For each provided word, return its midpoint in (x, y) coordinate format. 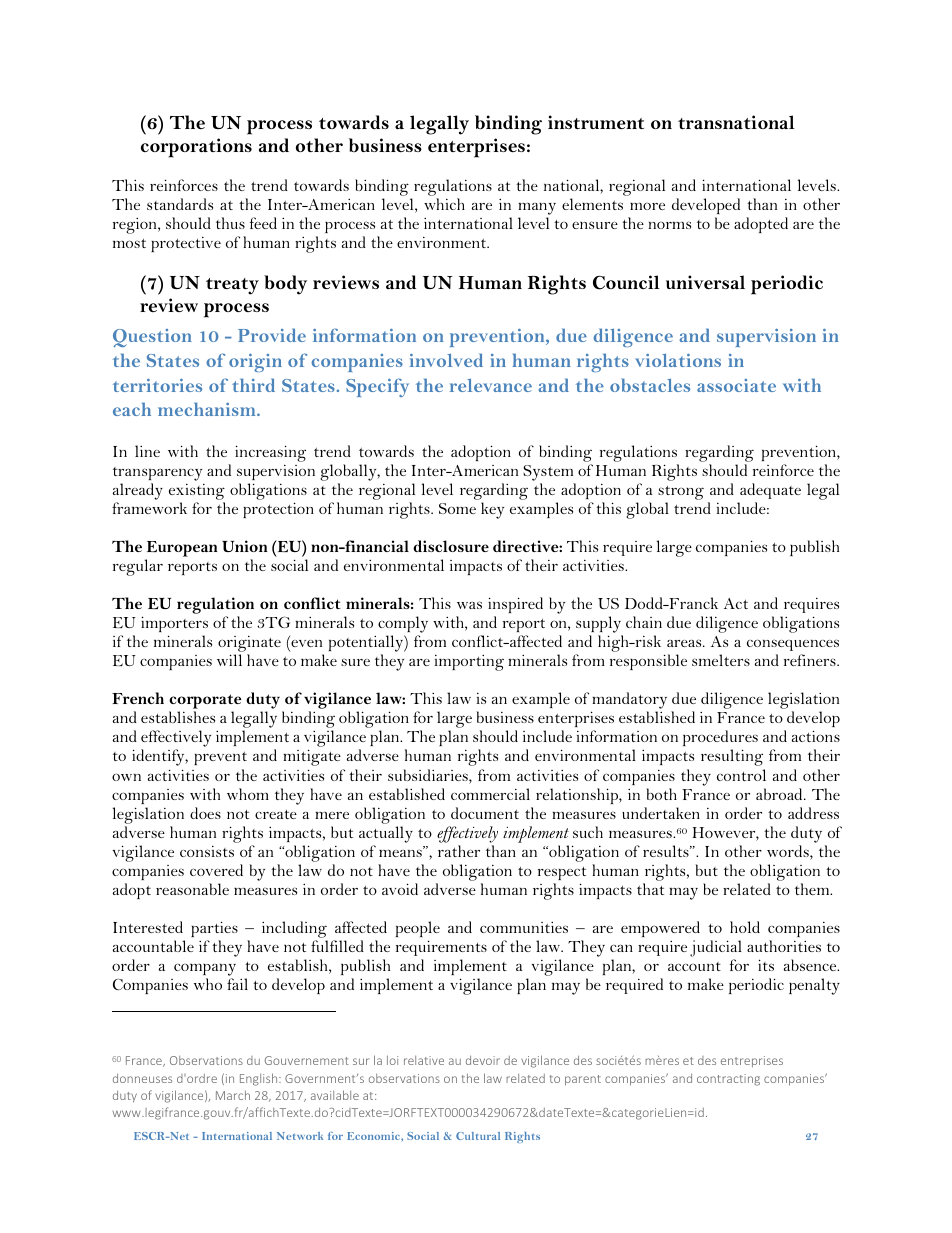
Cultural (478, 1136)
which (444, 204)
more (647, 206)
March (233, 1095)
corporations (196, 148)
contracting (728, 1080)
